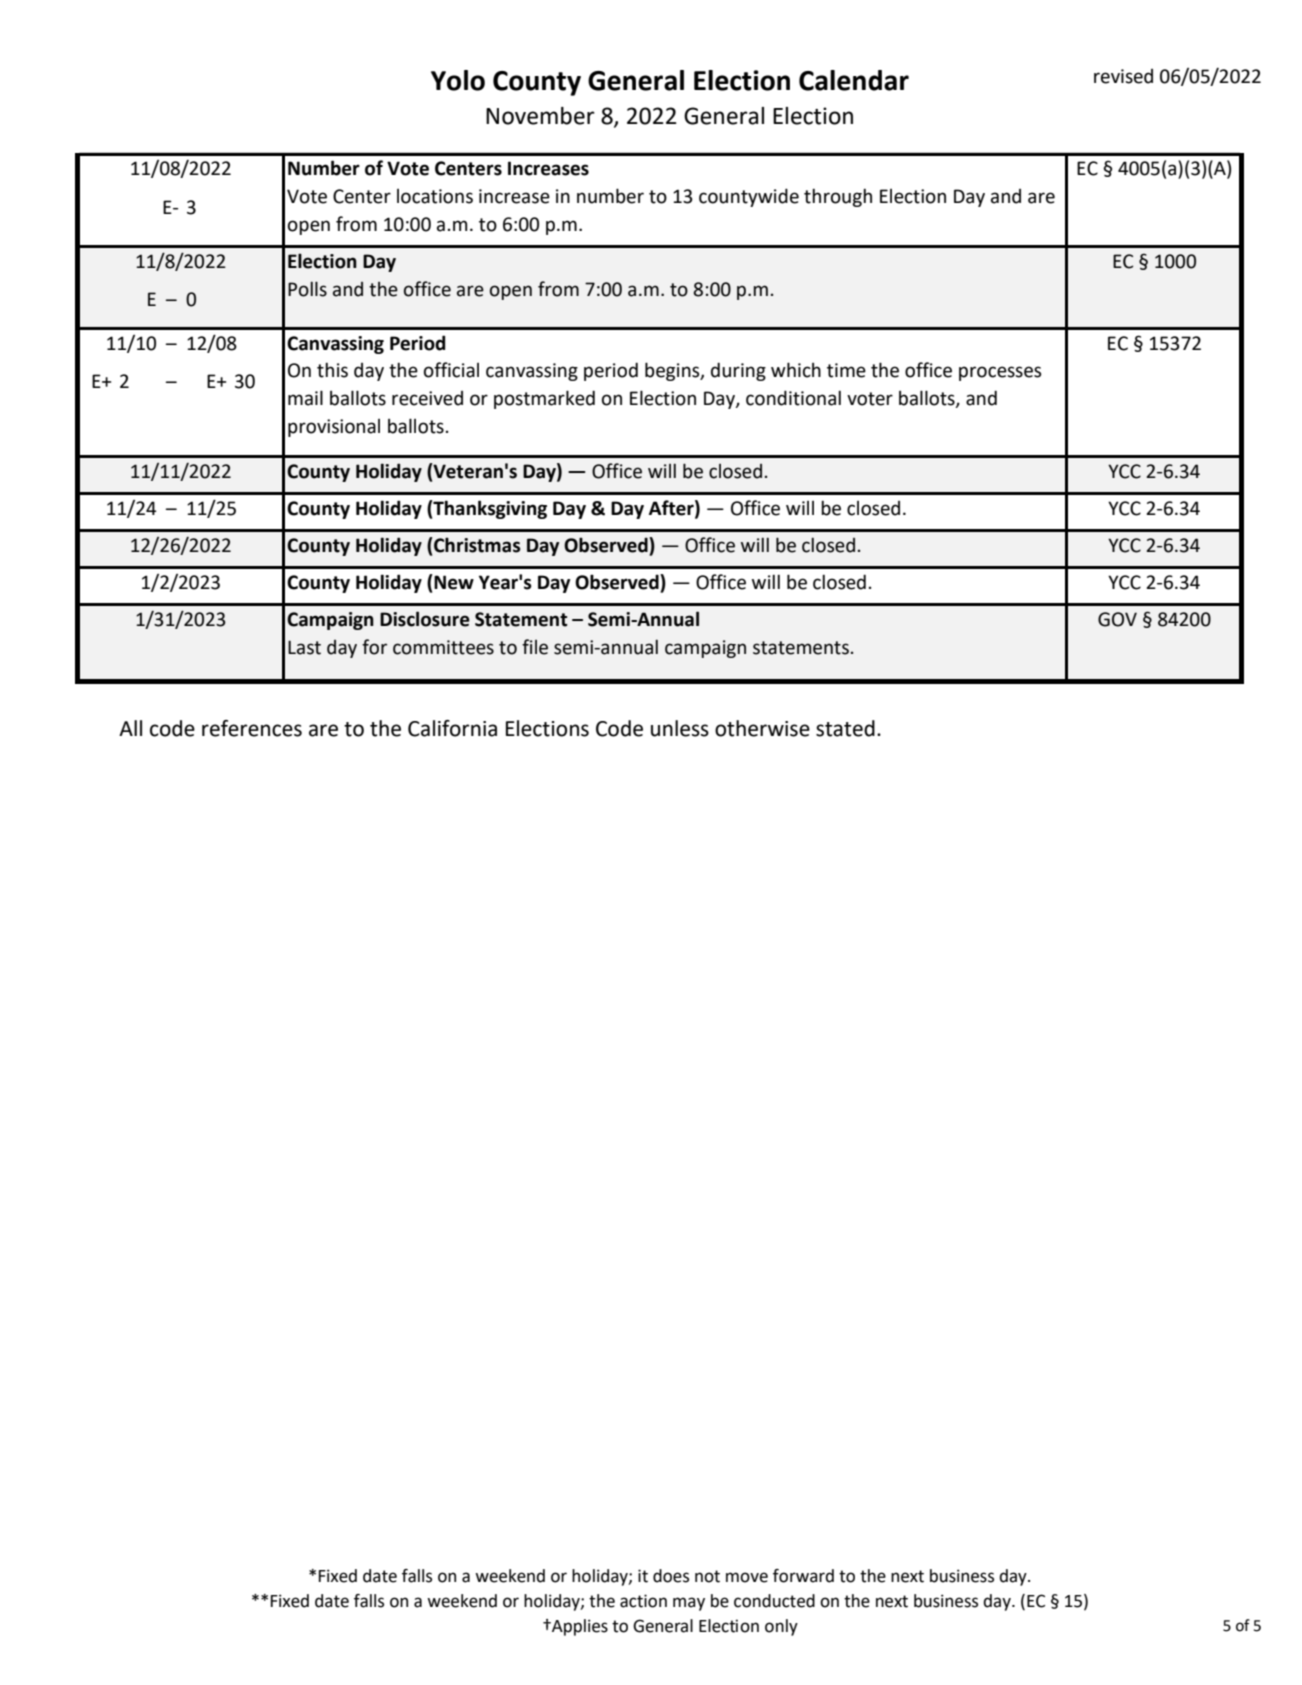 This document has width=1302, height=1685. What do you see at coordinates (671, 1576) in the document?
I see `does` at bounding box center [671, 1576].
